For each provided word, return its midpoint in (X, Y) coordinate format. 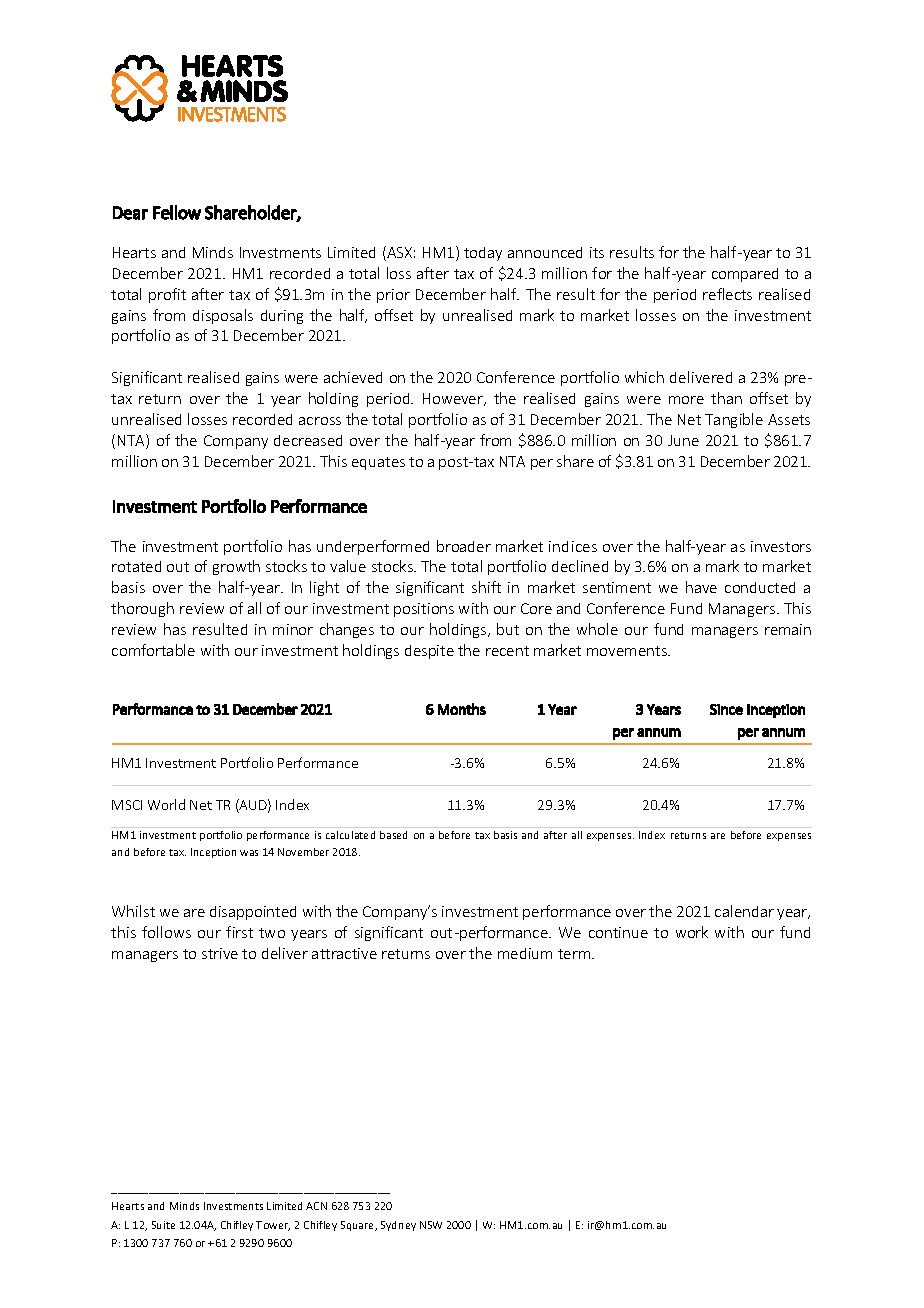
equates (378, 463)
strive (220, 953)
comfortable (153, 650)
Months (462, 709)
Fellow (177, 212)
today (483, 254)
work (692, 932)
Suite (163, 1225)
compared (745, 275)
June (683, 440)
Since (726, 709)
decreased (308, 440)
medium (525, 953)
